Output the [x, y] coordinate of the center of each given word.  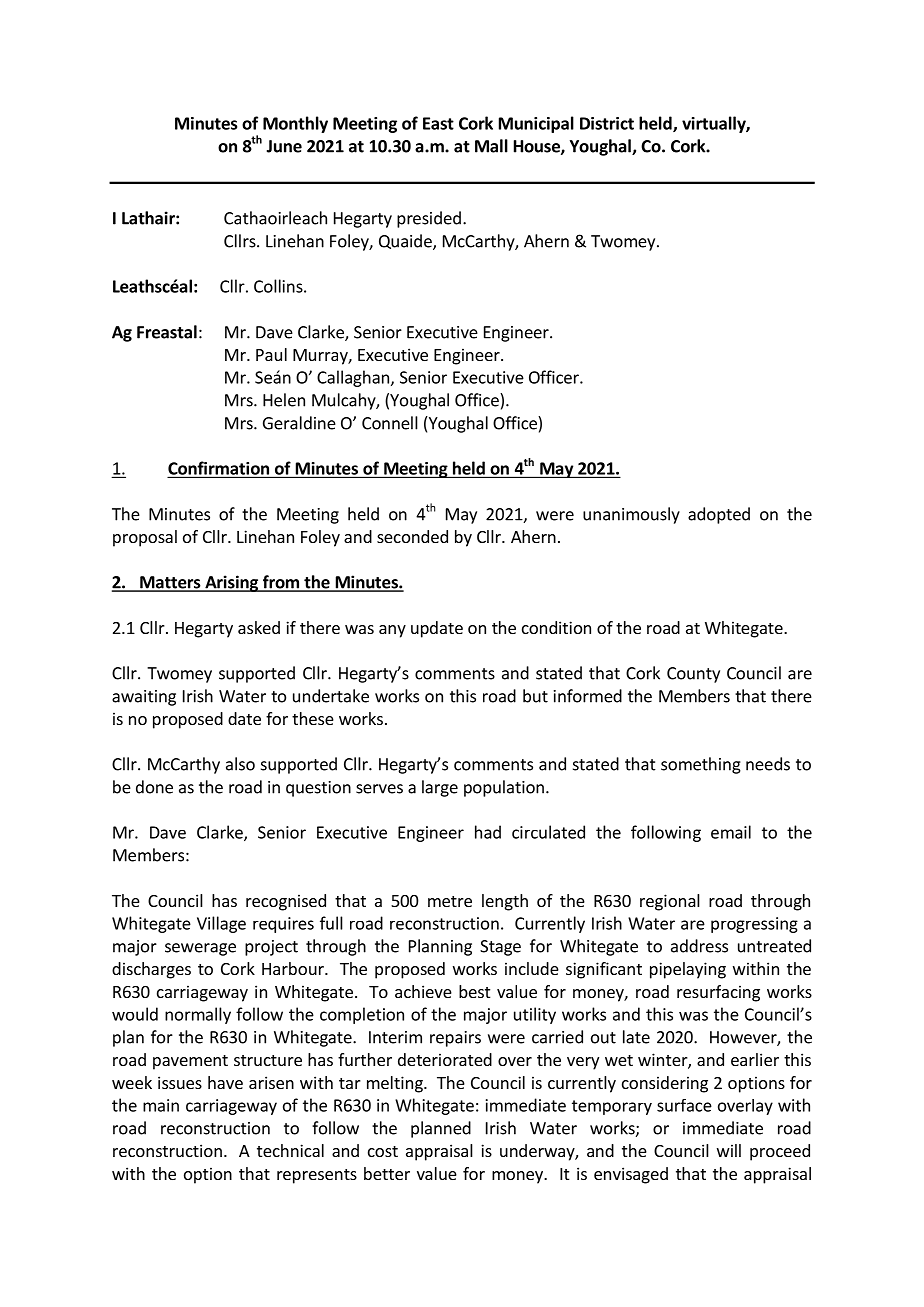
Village [221, 924]
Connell [390, 423]
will [729, 1150]
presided [429, 219]
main [161, 1105]
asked [259, 627]
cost [383, 1151]
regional [670, 902]
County [693, 675]
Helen [284, 400]
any [392, 631]
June [284, 146]
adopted [719, 515]
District [607, 123]
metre [450, 901]
